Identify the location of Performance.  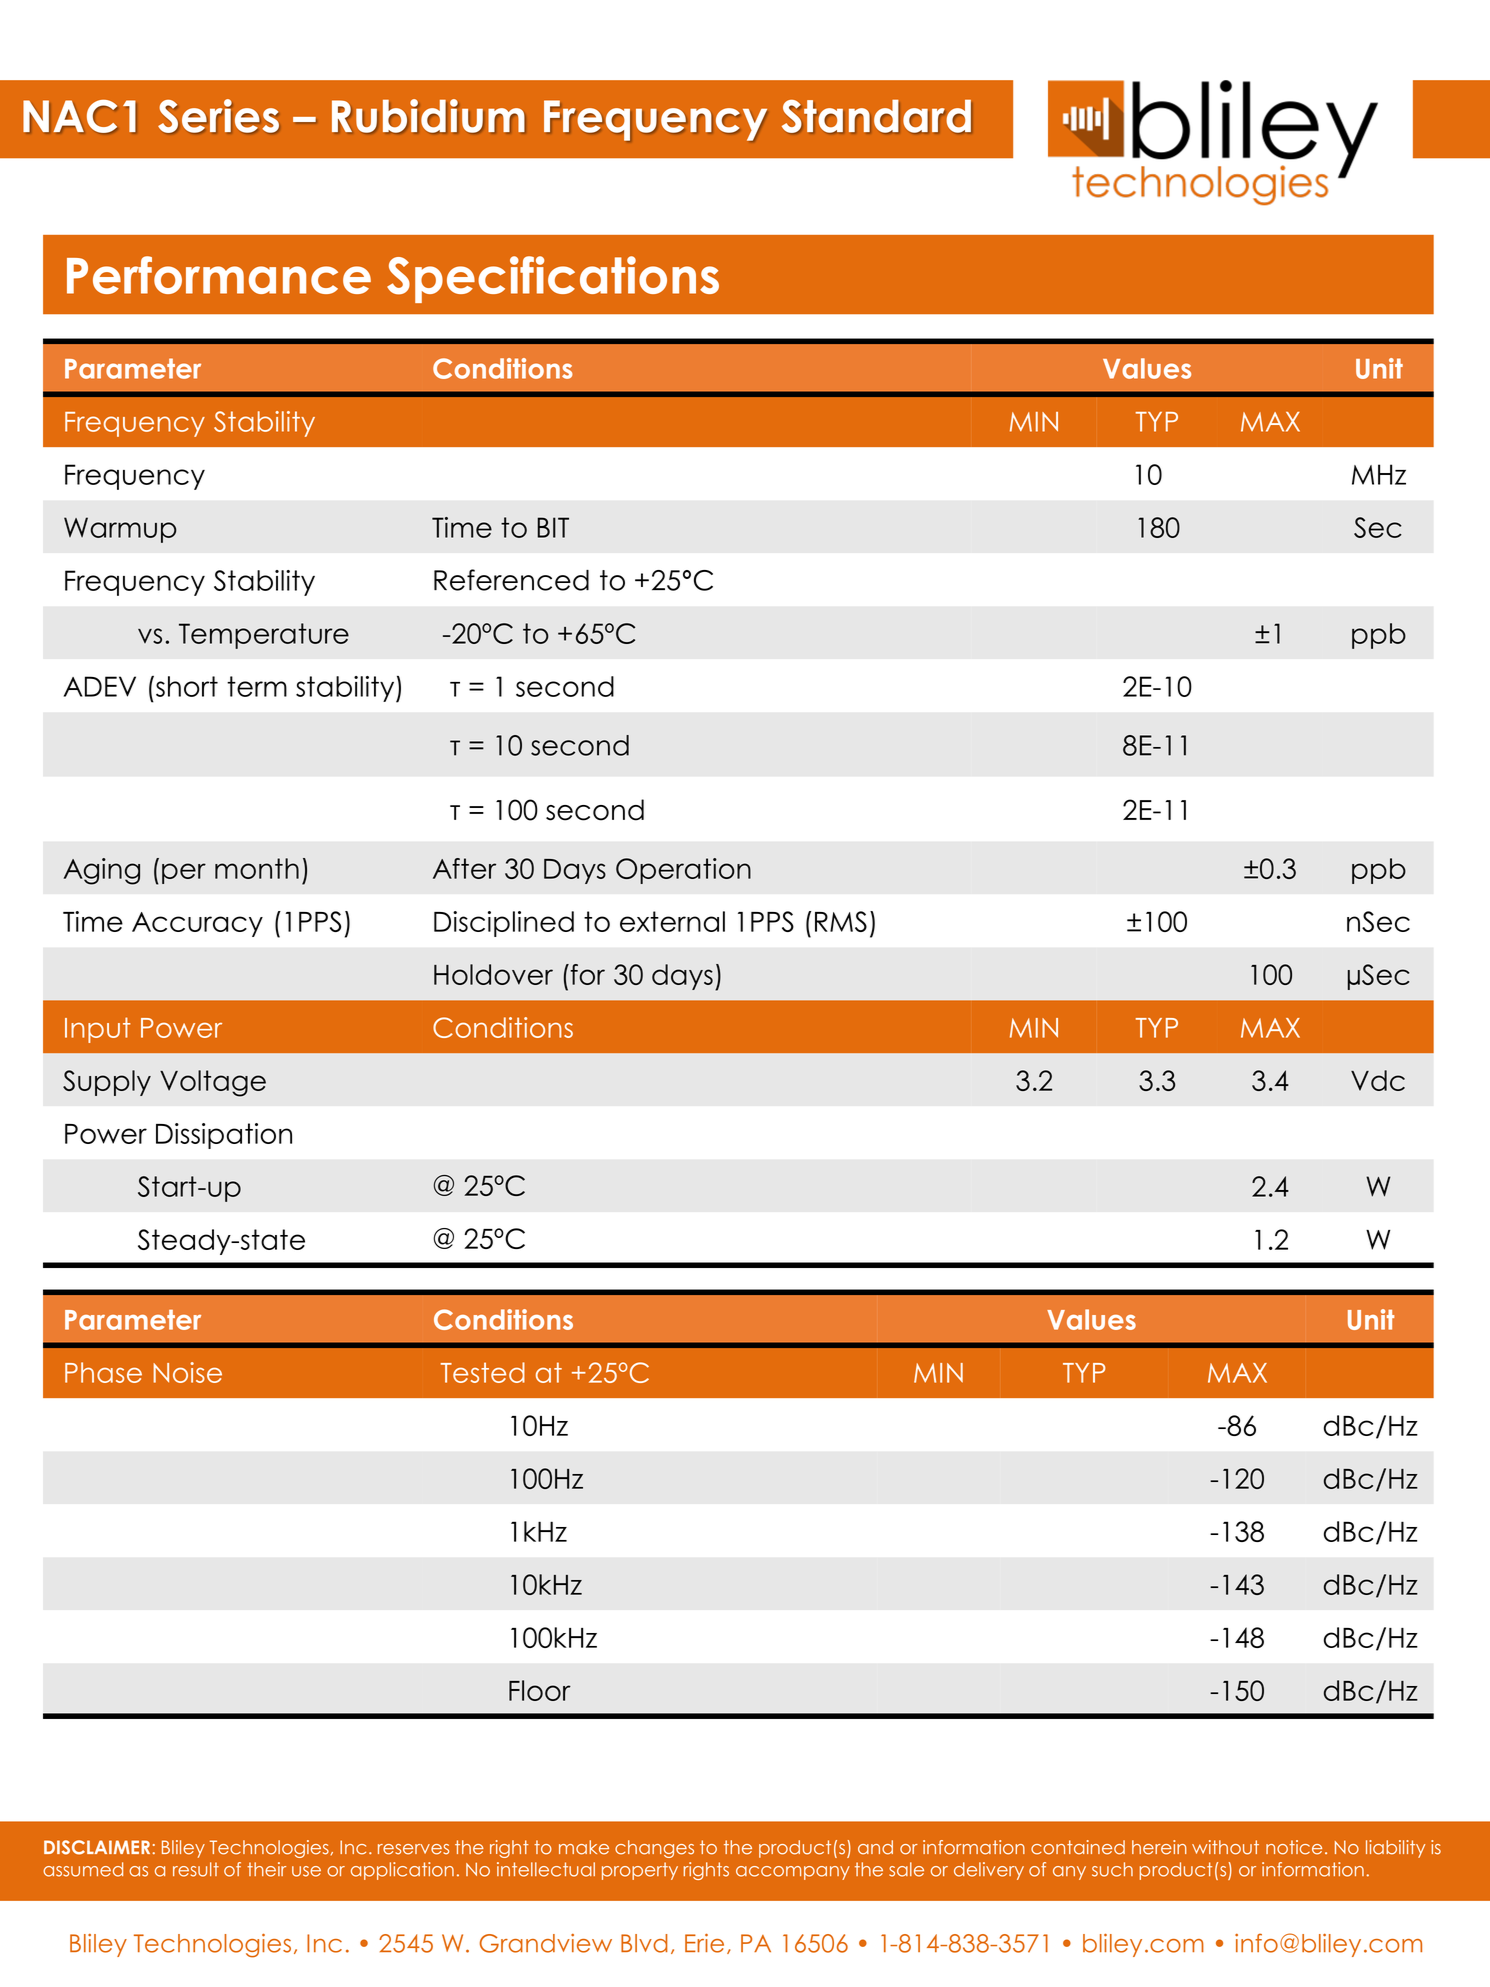
(219, 275).
